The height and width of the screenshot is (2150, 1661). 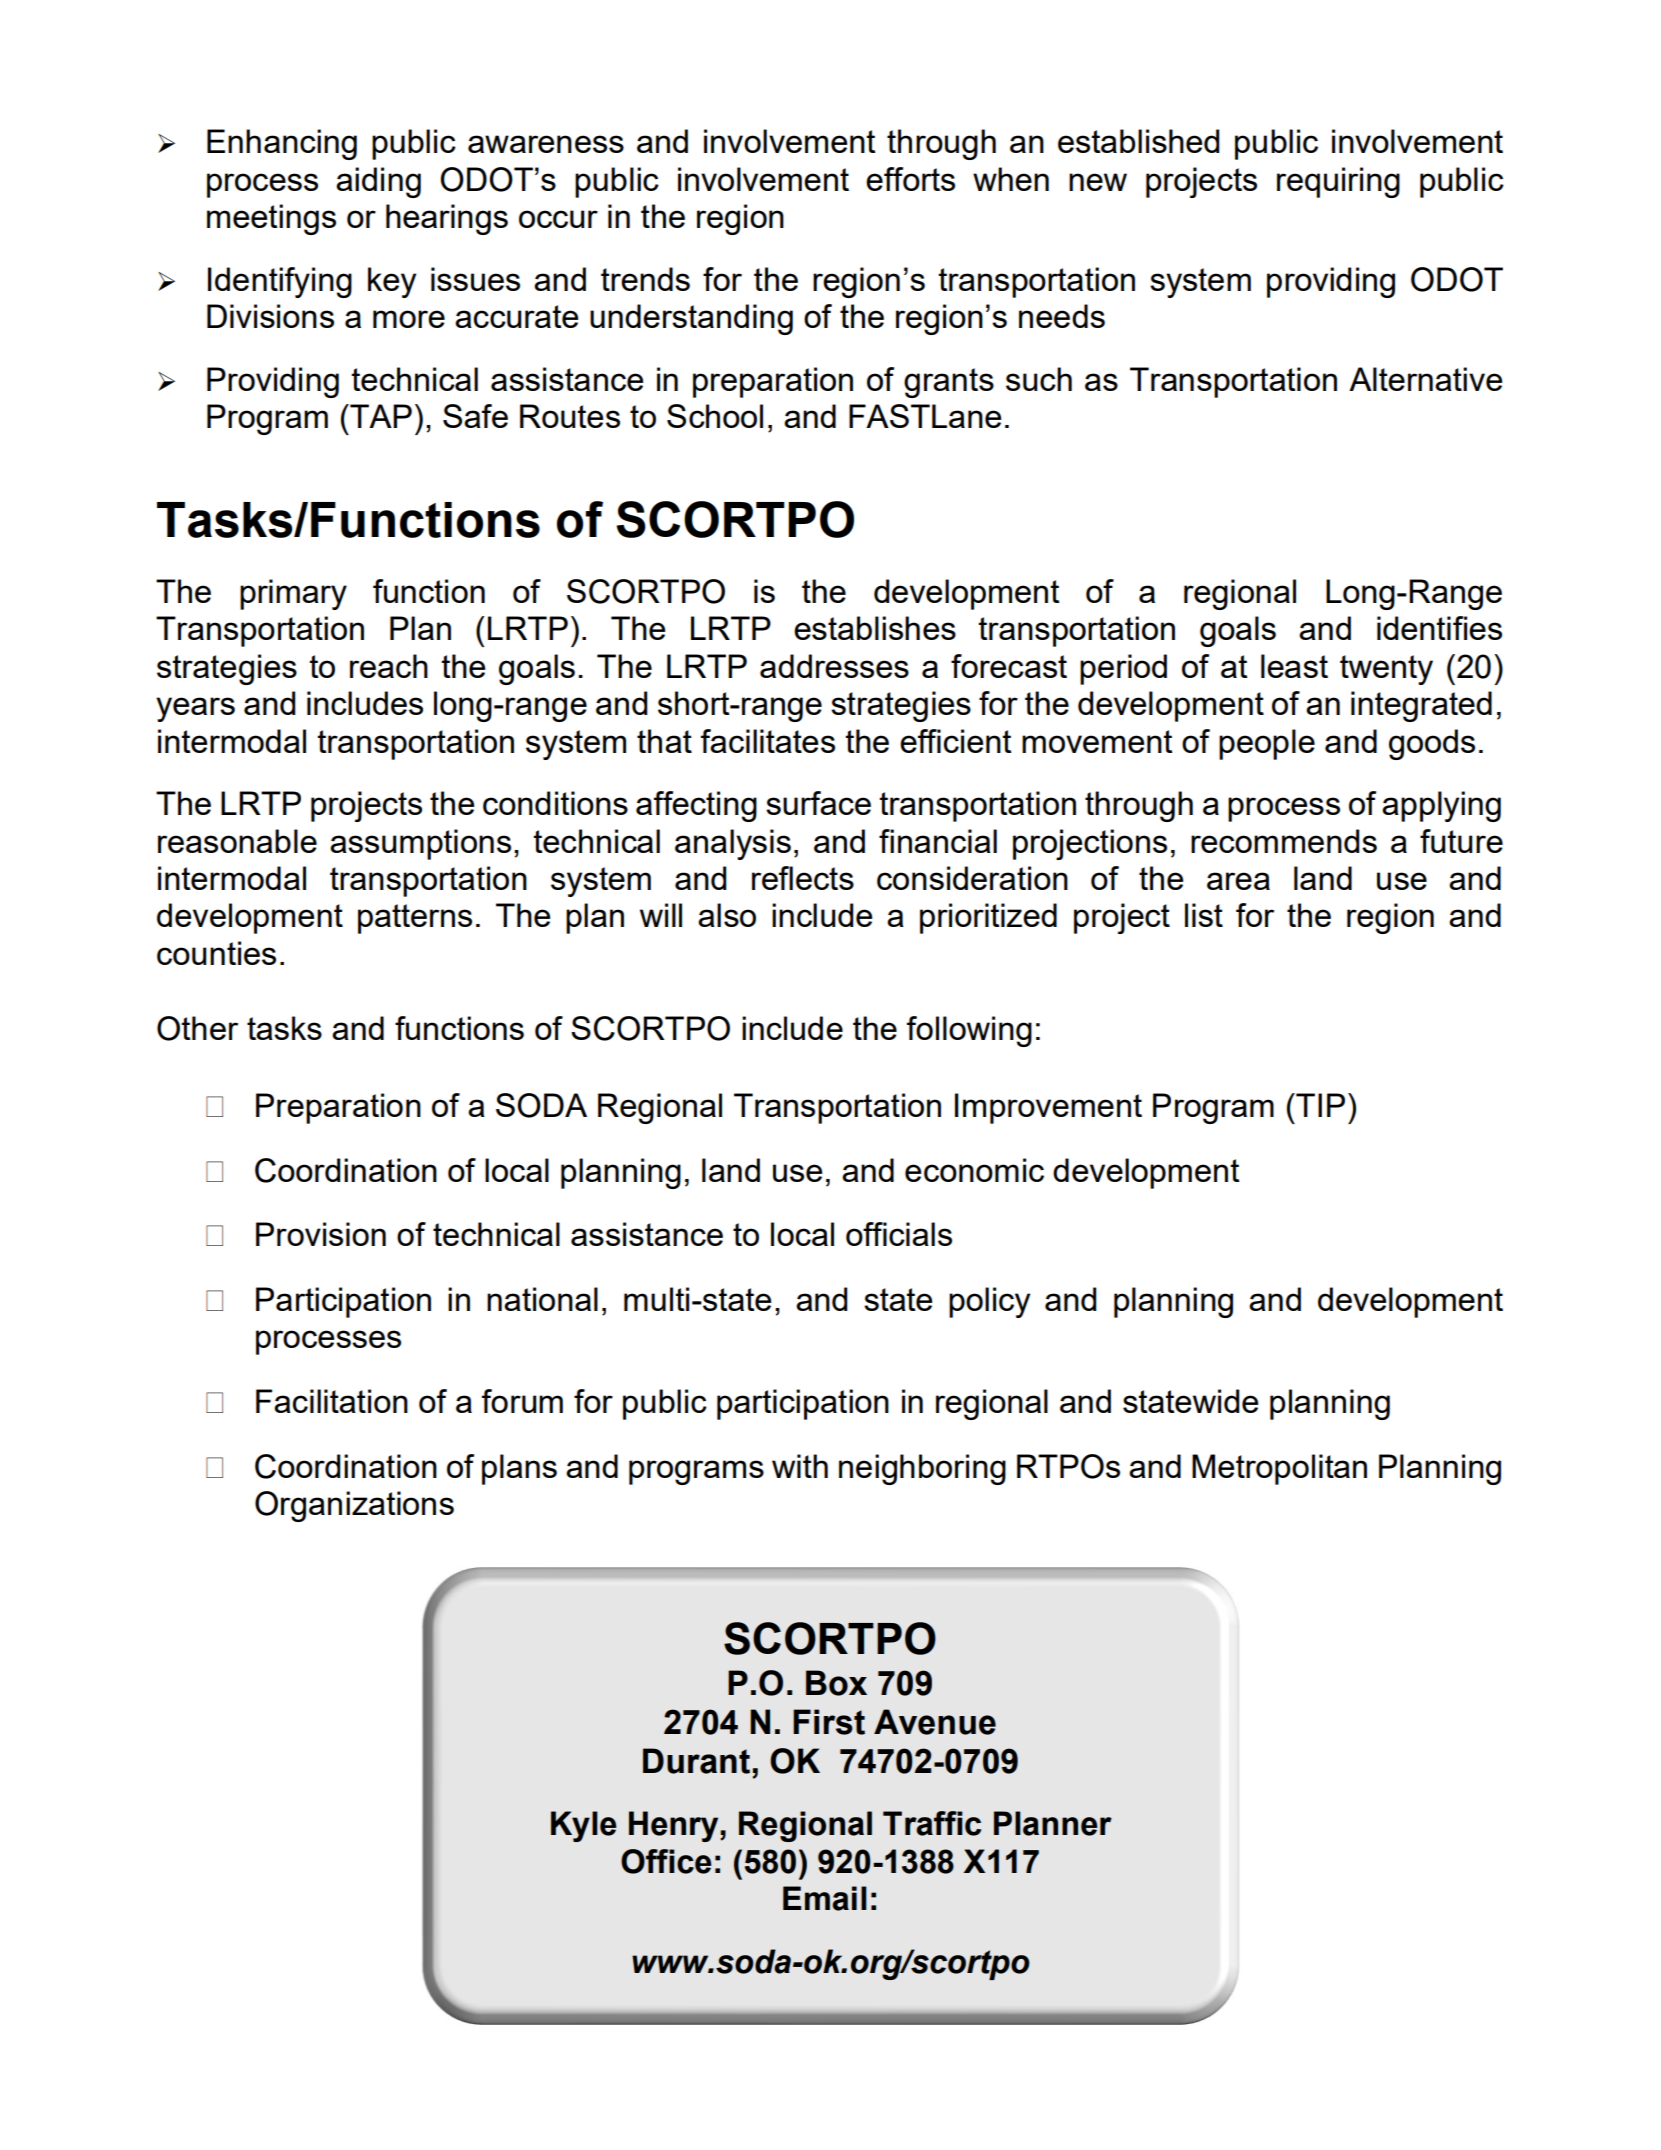 What do you see at coordinates (1338, 182) in the screenshot?
I see `requiring` at bounding box center [1338, 182].
